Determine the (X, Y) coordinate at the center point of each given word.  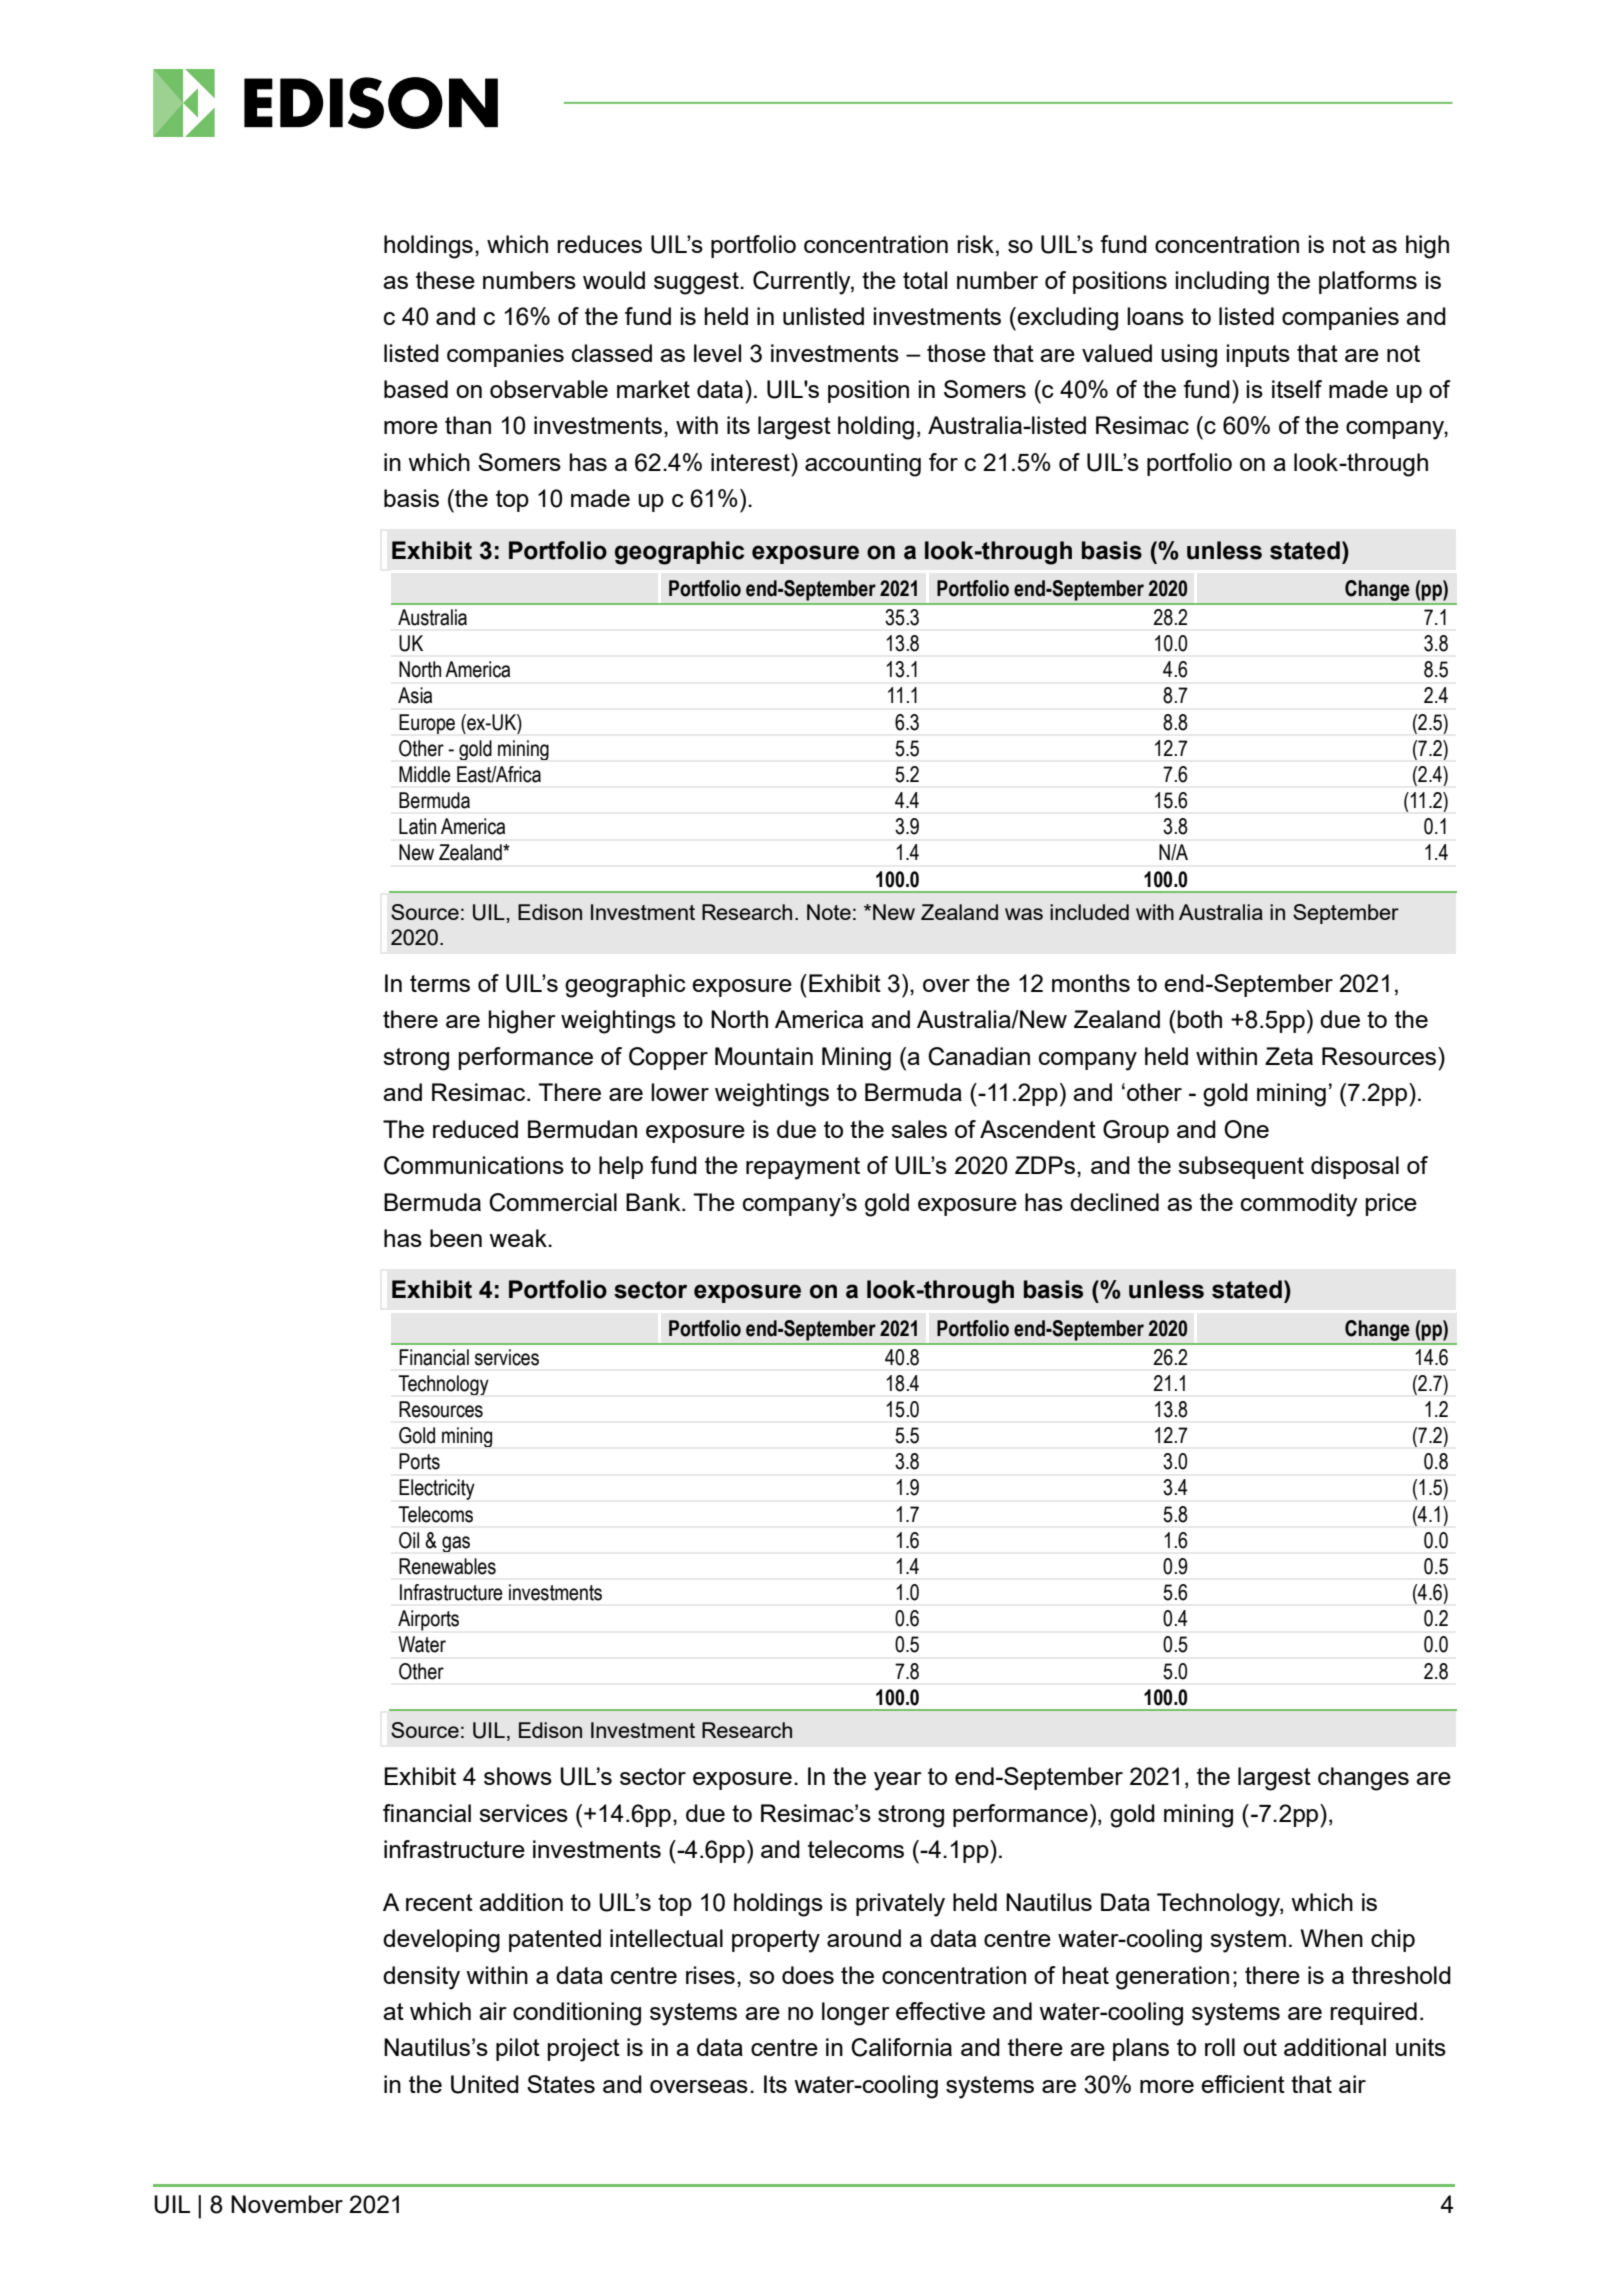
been (456, 1238)
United (485, 2084)
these (445, 280)
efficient (1243, 2084)
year (898, 1781)
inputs (1258, 355)
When (1331, 1938)
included (1089, 912)
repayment (803, 1168)
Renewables (447, 1566)
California (901, 2047)
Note (829, 912)
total (925, 280)
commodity (1299, 1205)
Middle (425, 774)
